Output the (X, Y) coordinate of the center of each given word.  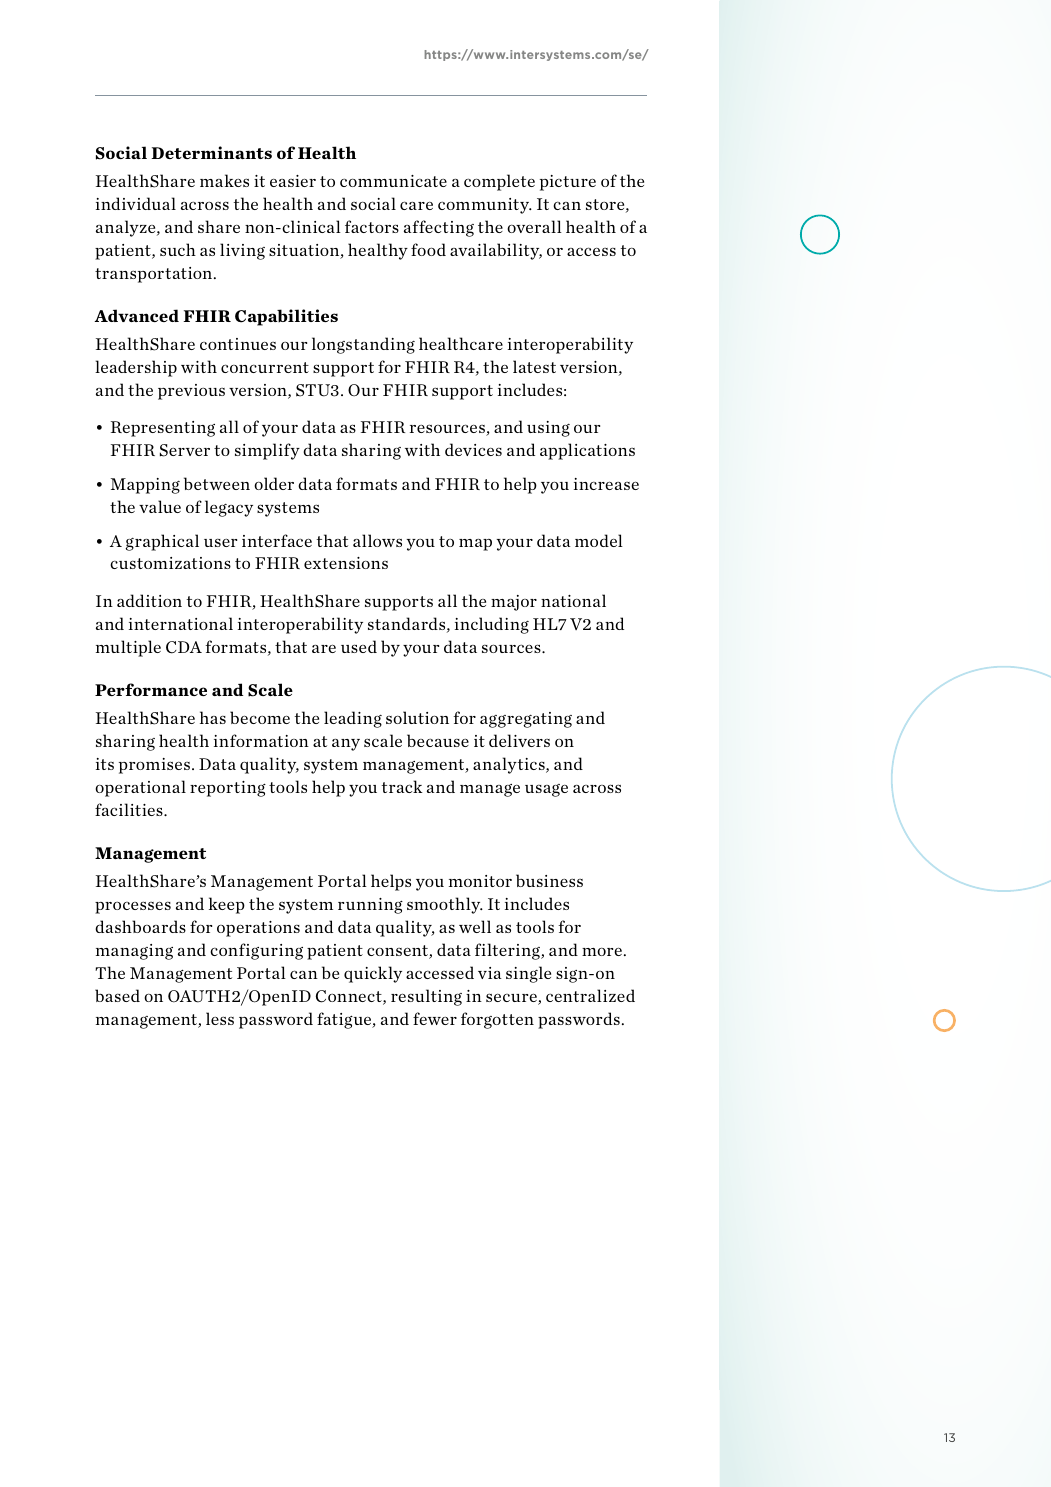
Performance (151, 689)
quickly (373, 974)
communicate (393, 181)
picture (568, 183)
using (548, 429)
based (117, 995)
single (528, 974)
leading (353, 719)
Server (185, 450)
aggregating (526, 720)
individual (136, 203)
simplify (267, 451)
